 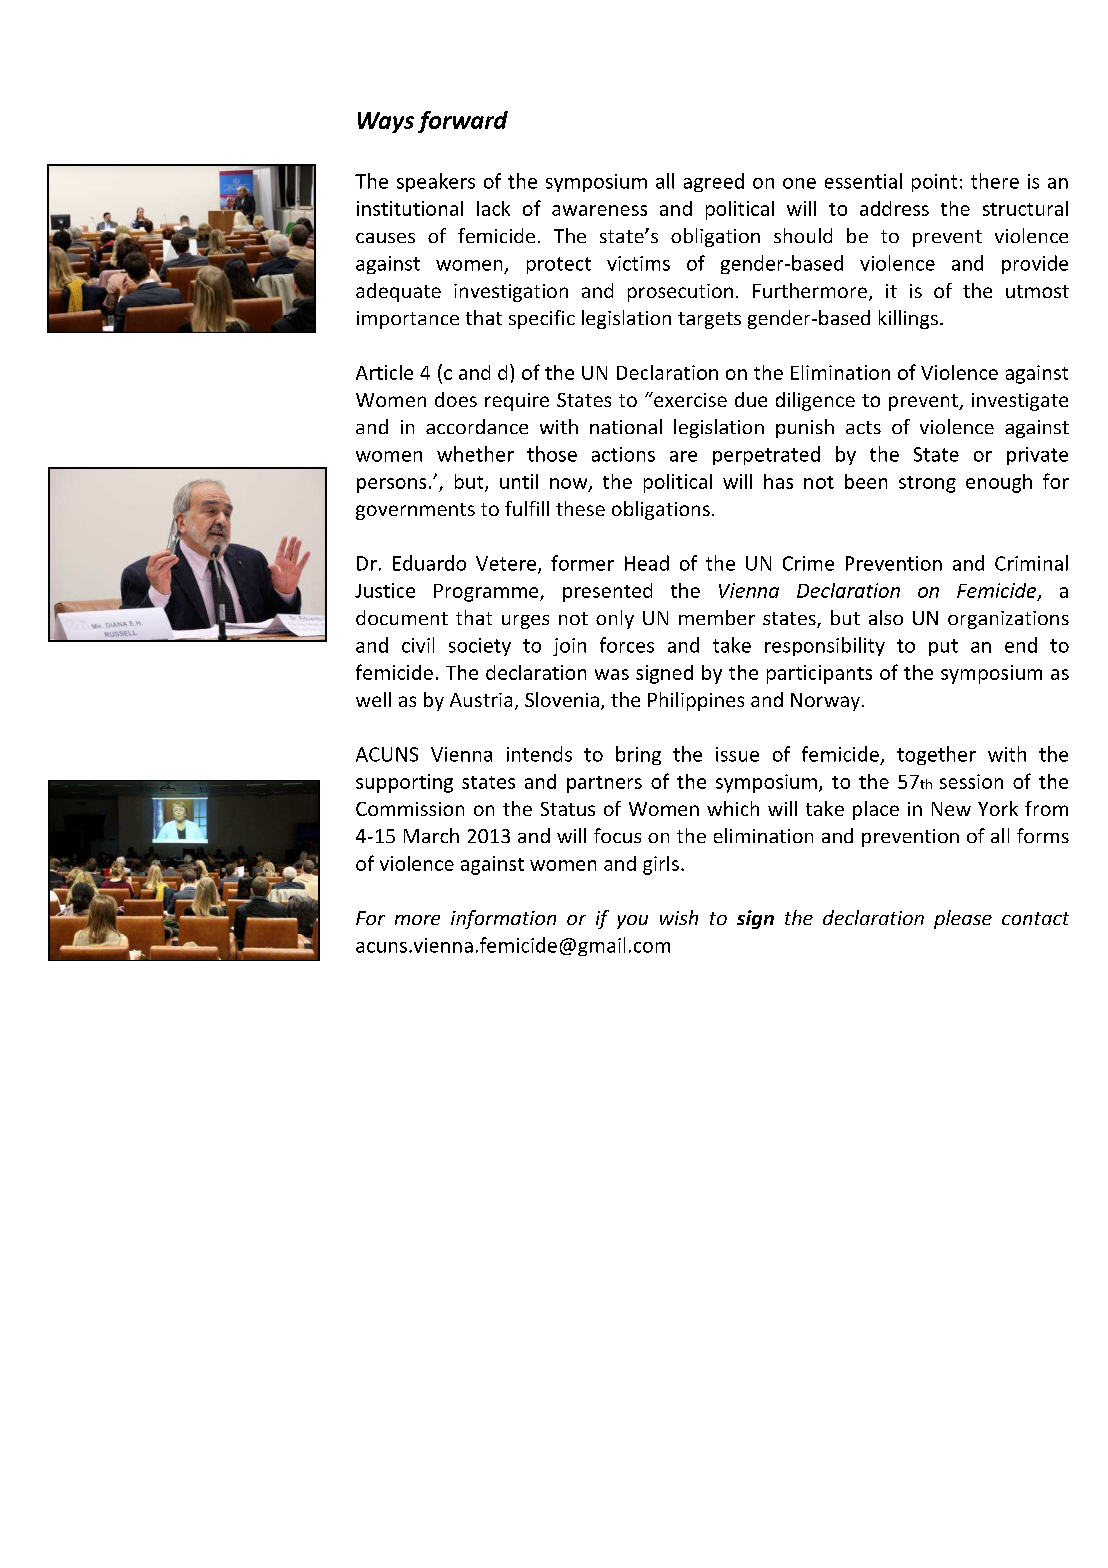 I want to click on forward, so click(x=463, y=122).
